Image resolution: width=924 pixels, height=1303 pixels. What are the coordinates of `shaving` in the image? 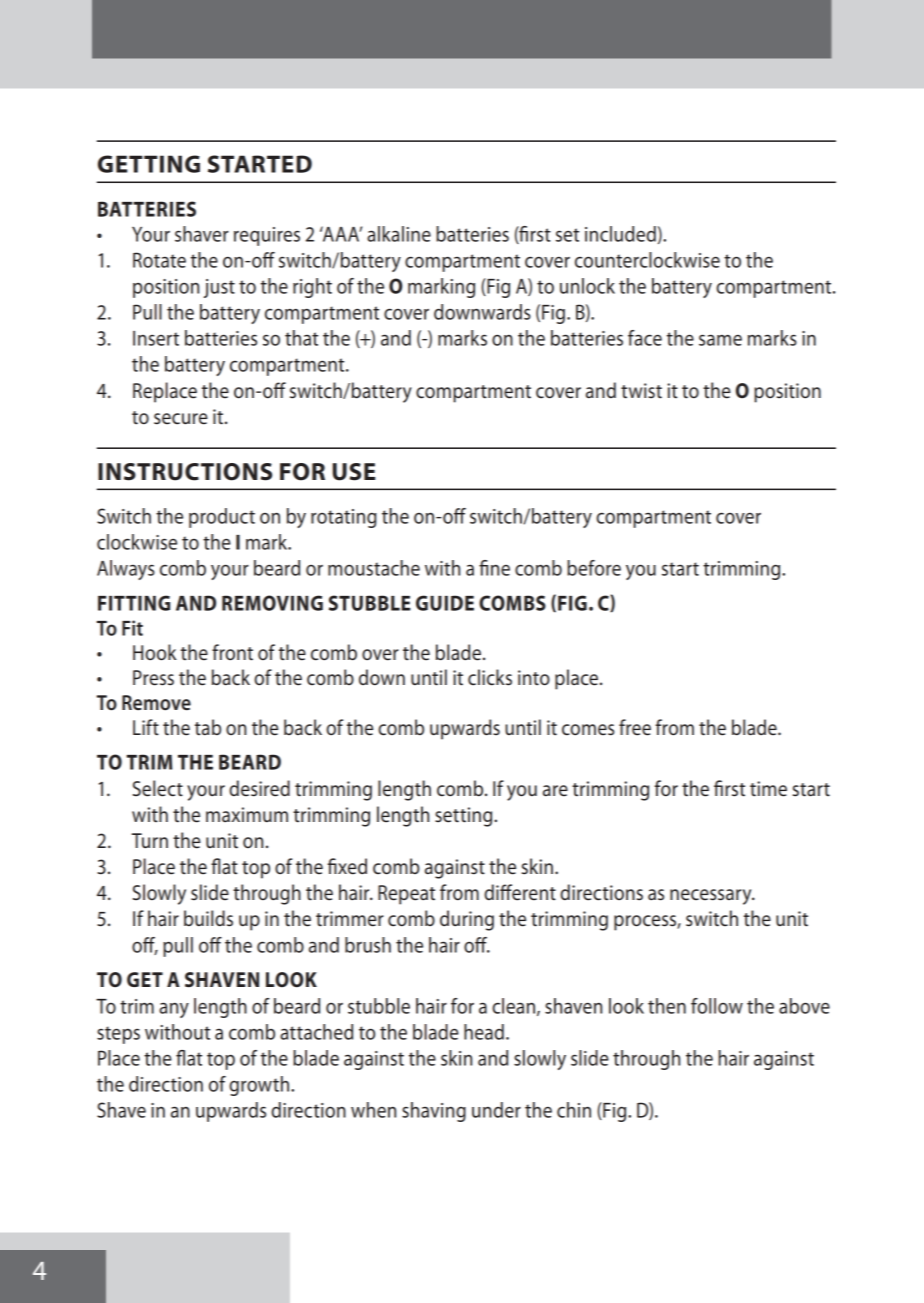 It's located at (434, 1112).
